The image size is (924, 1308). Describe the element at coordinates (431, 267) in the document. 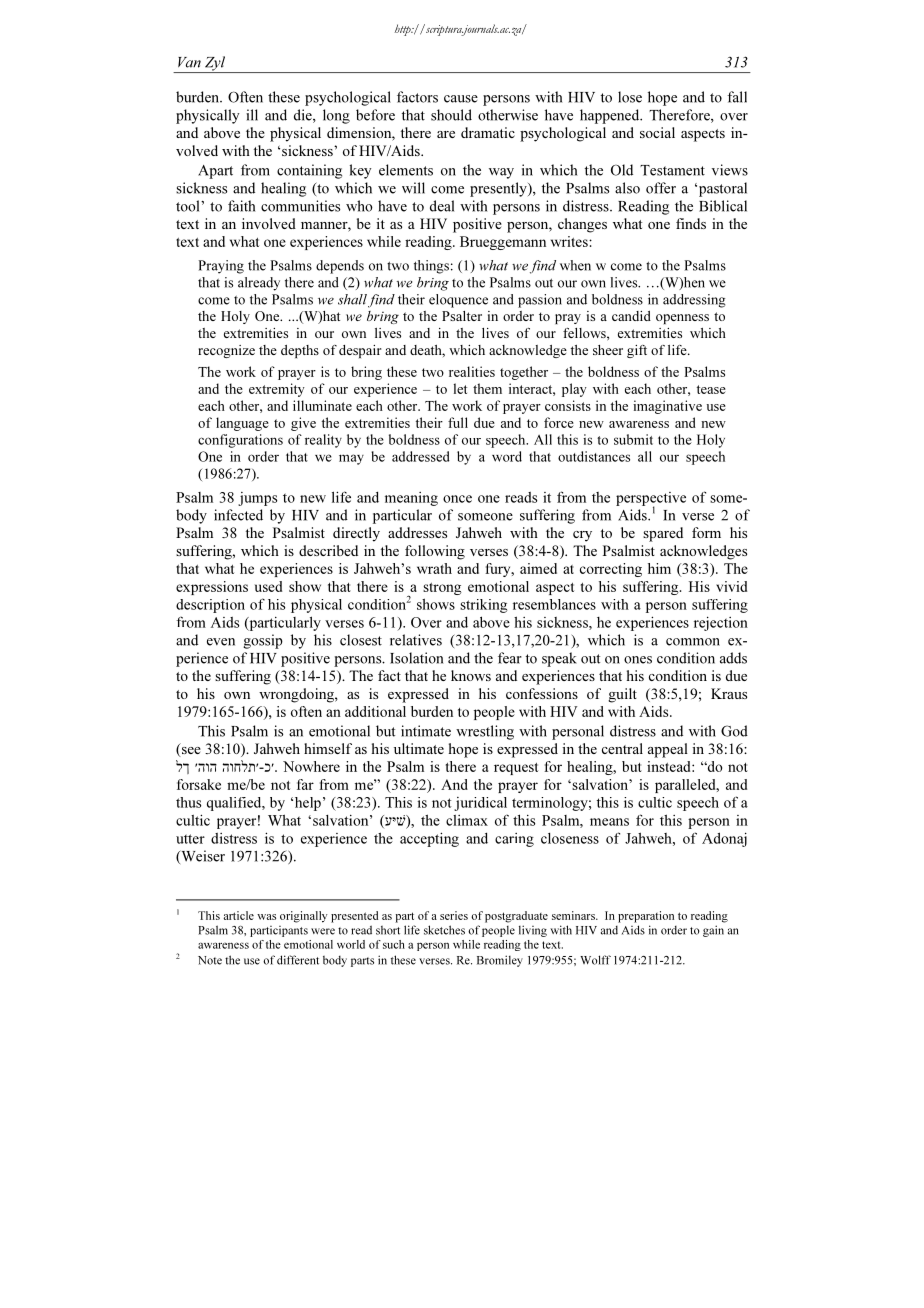

I see `things` at that location.
